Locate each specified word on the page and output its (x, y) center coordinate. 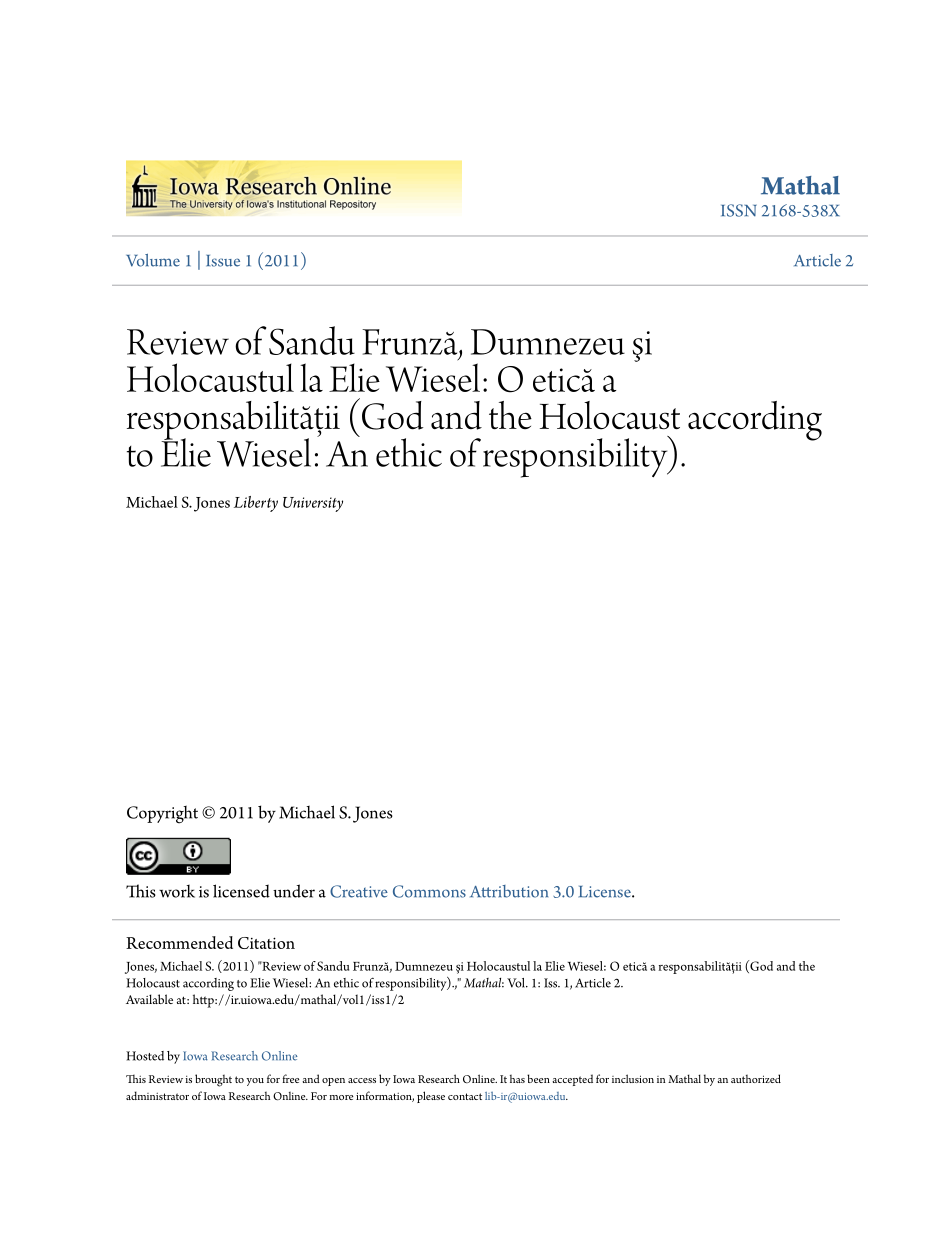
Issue (223, 261)
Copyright (162, 815)
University (313, 504)
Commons (429, 891)
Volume (153, 260)
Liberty (256, 504)
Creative (359, 891)
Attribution (509, 891)
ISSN (739, 210)
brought (213, 1080)
